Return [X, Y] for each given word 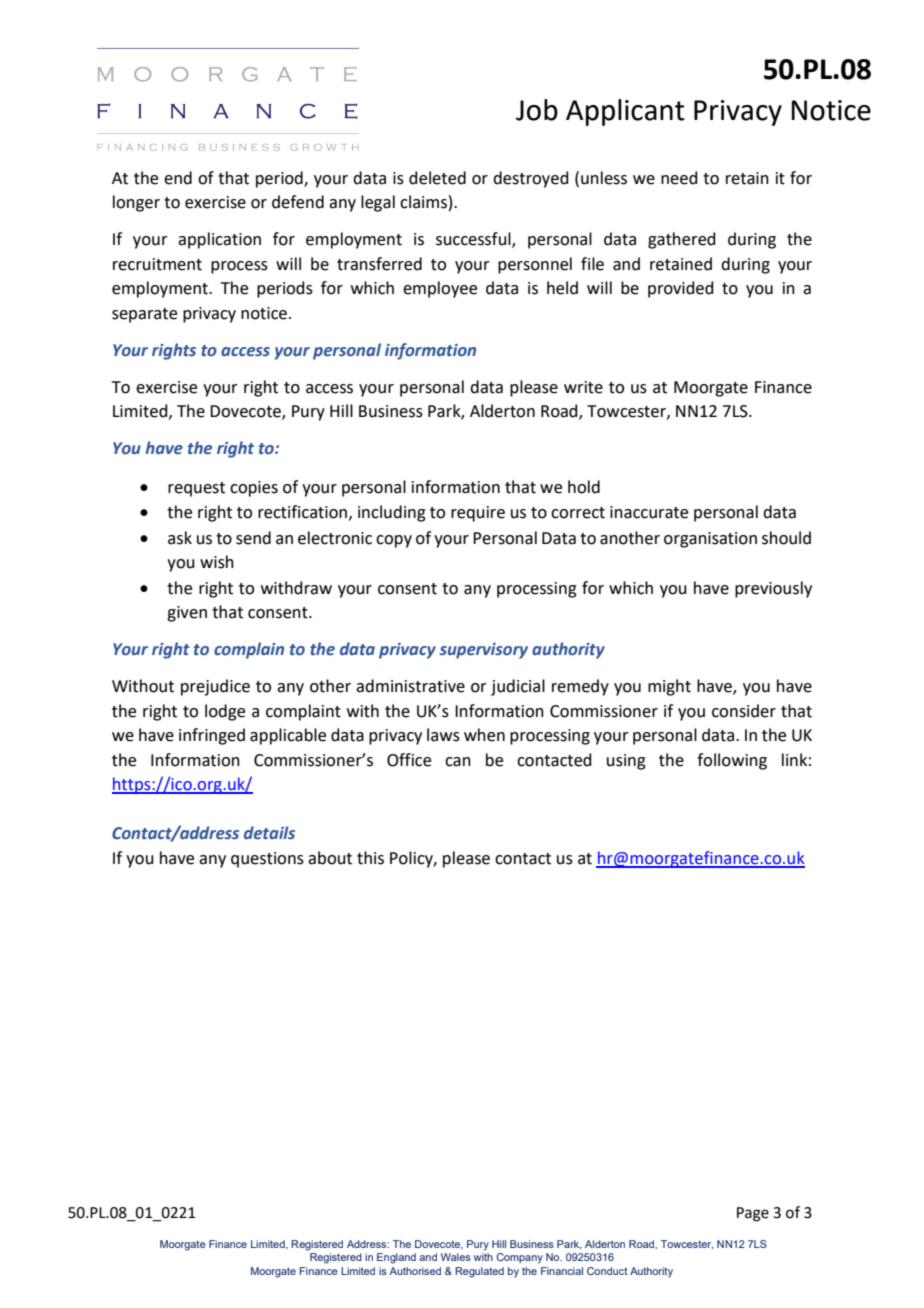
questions [267, 860]
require [478, 514]
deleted [437, 178]
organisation [710, 540]
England [396, 1258]
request [196, 489]
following [732, 761]
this [370, 858]
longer [136, 203]
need [679, 178]
